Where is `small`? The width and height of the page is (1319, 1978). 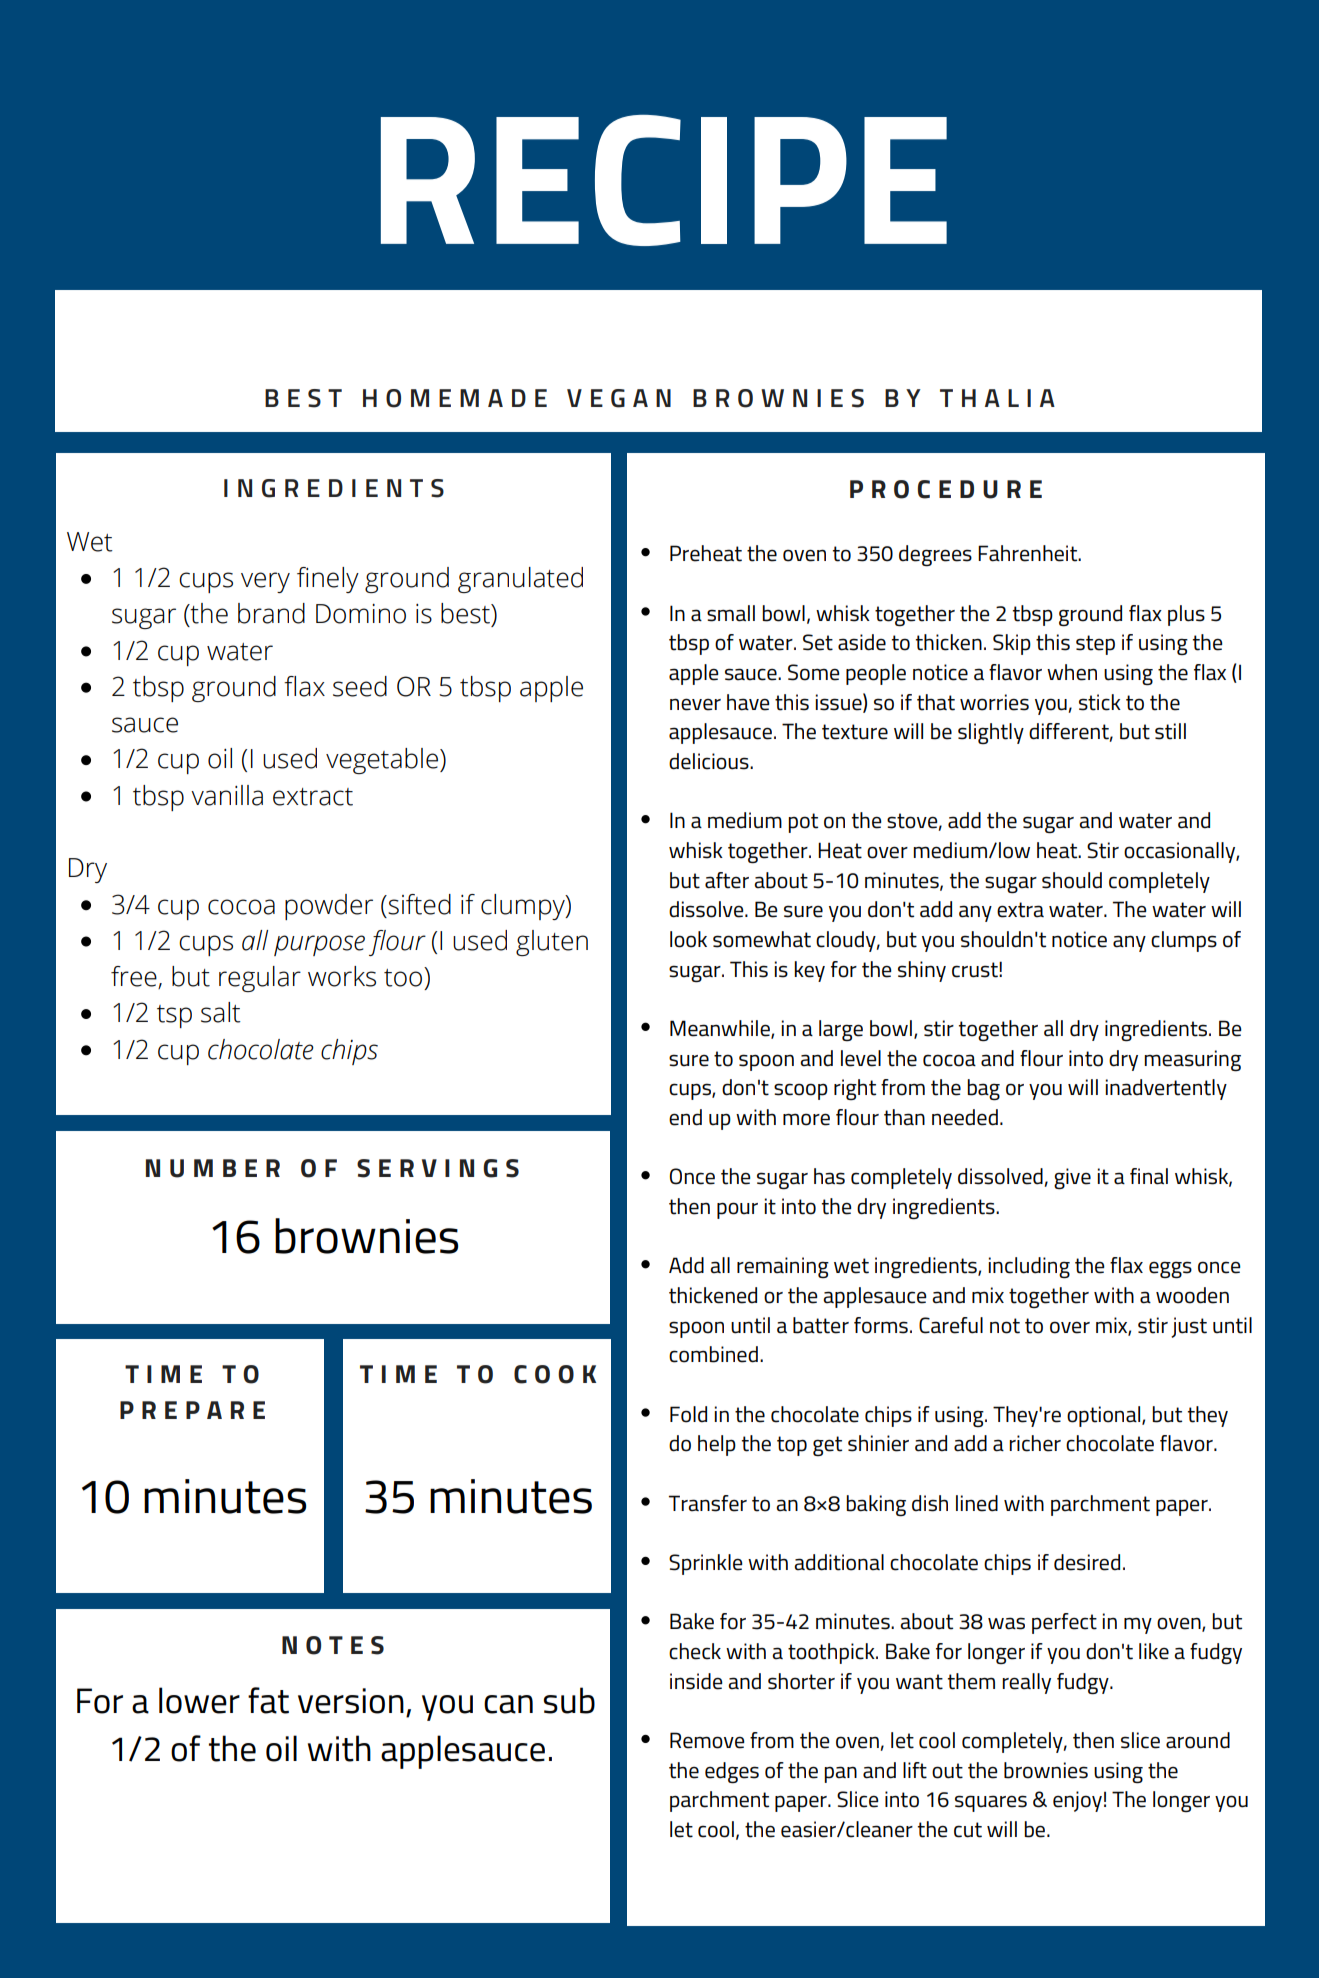
small is located at coordinates (731, 613).
